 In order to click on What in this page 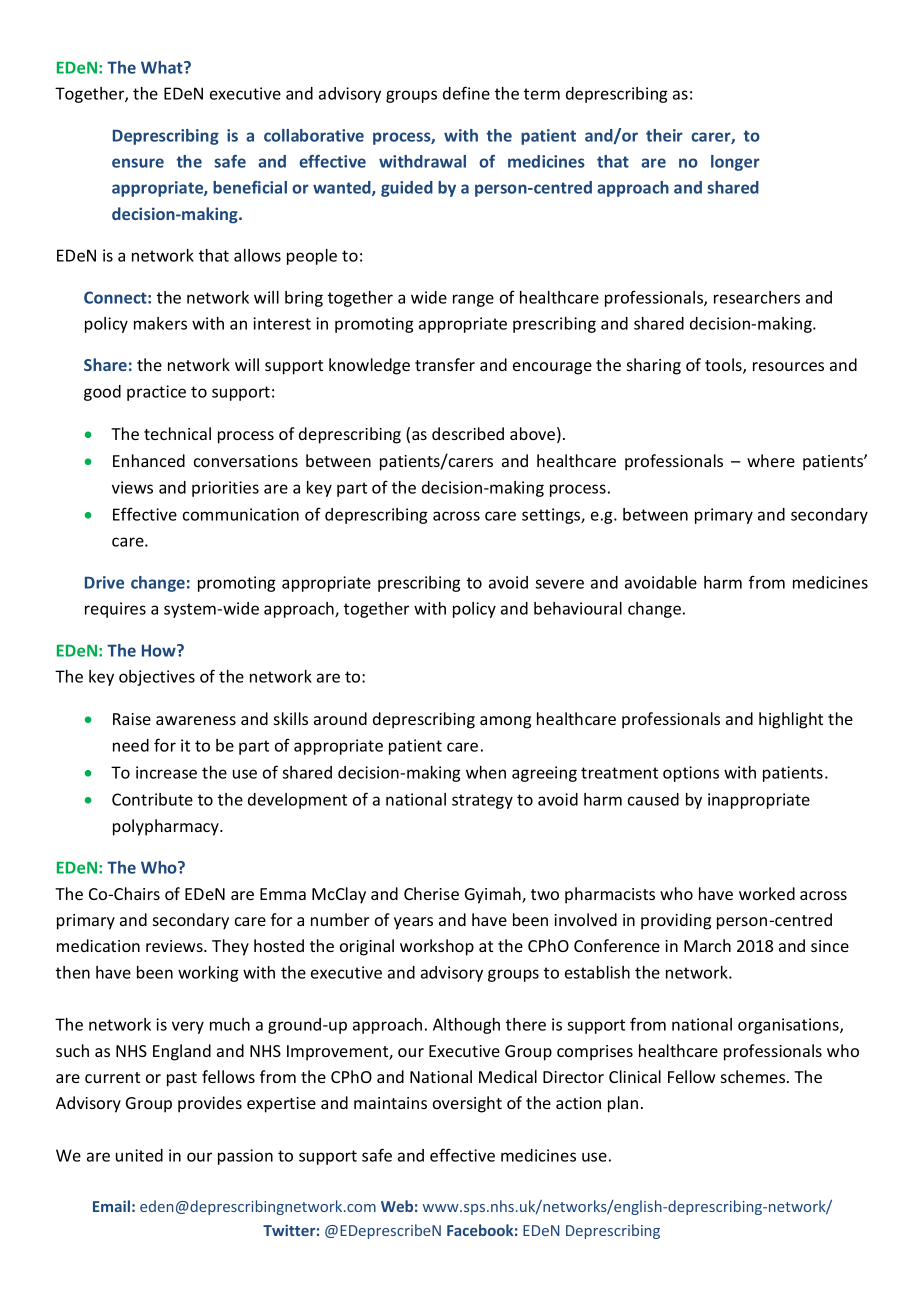, I will do `click(163, 67)`.
